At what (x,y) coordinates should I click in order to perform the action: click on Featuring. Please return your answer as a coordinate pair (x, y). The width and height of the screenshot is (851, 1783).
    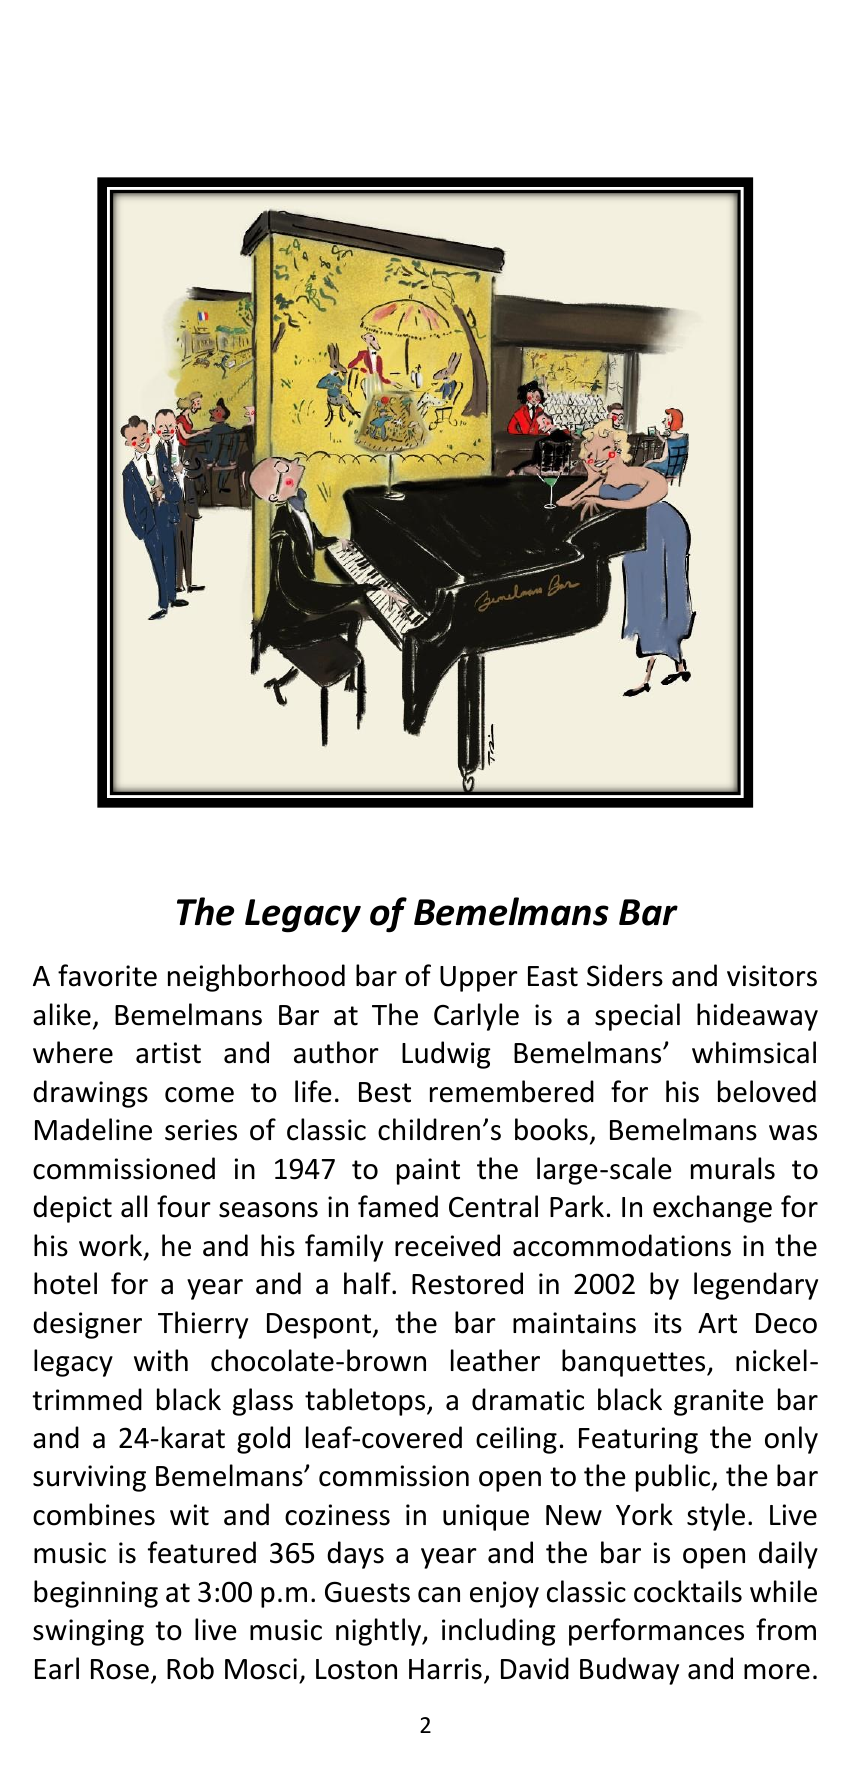
    Looking at the image, I should click on (638, 1440).
